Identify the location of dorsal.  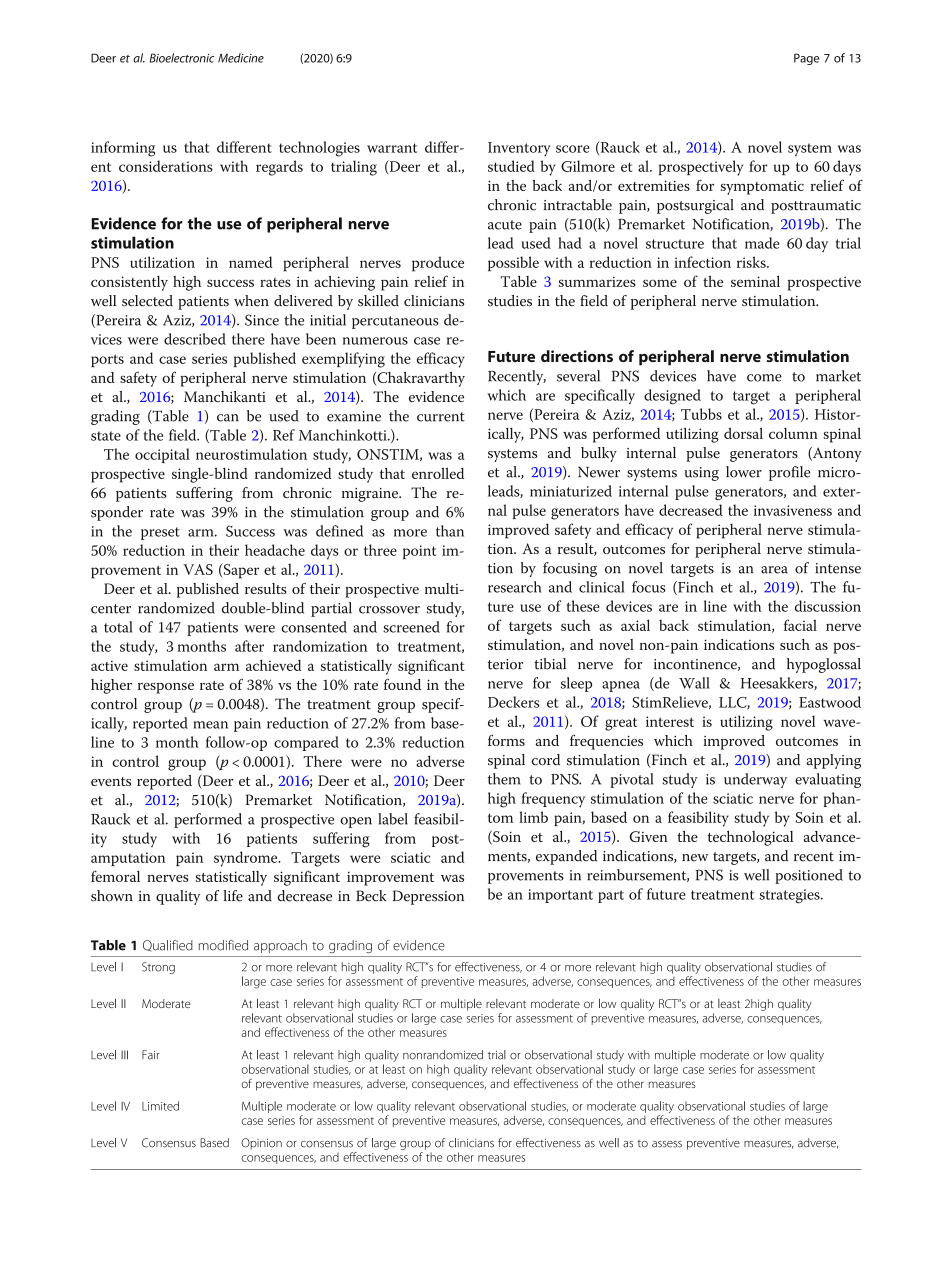
(743, 433).
